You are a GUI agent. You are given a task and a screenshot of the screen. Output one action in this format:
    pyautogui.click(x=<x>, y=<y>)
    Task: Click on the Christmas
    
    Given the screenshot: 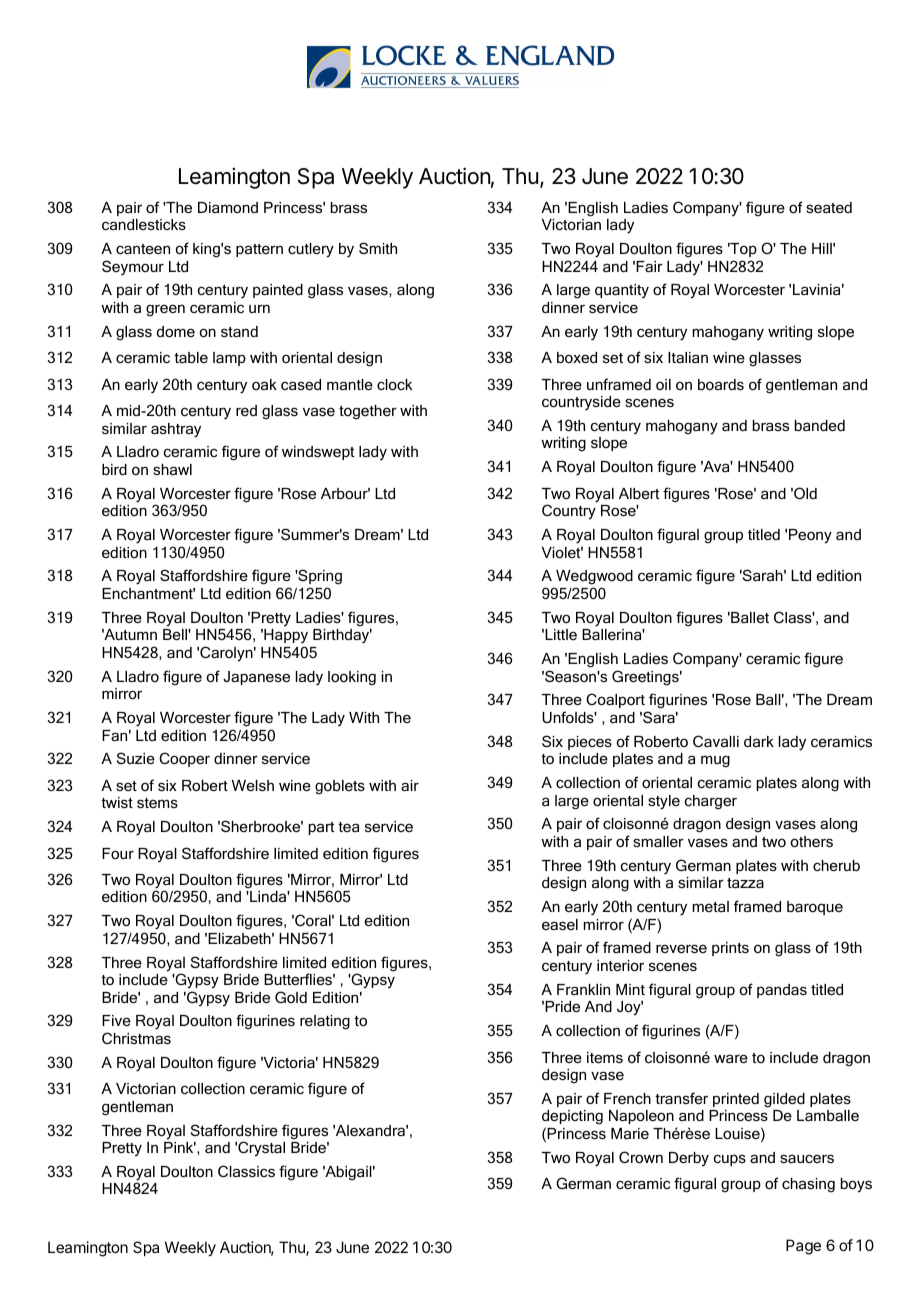 What is the action you would take?
    pyautogui.click(x=136, y=1038)
